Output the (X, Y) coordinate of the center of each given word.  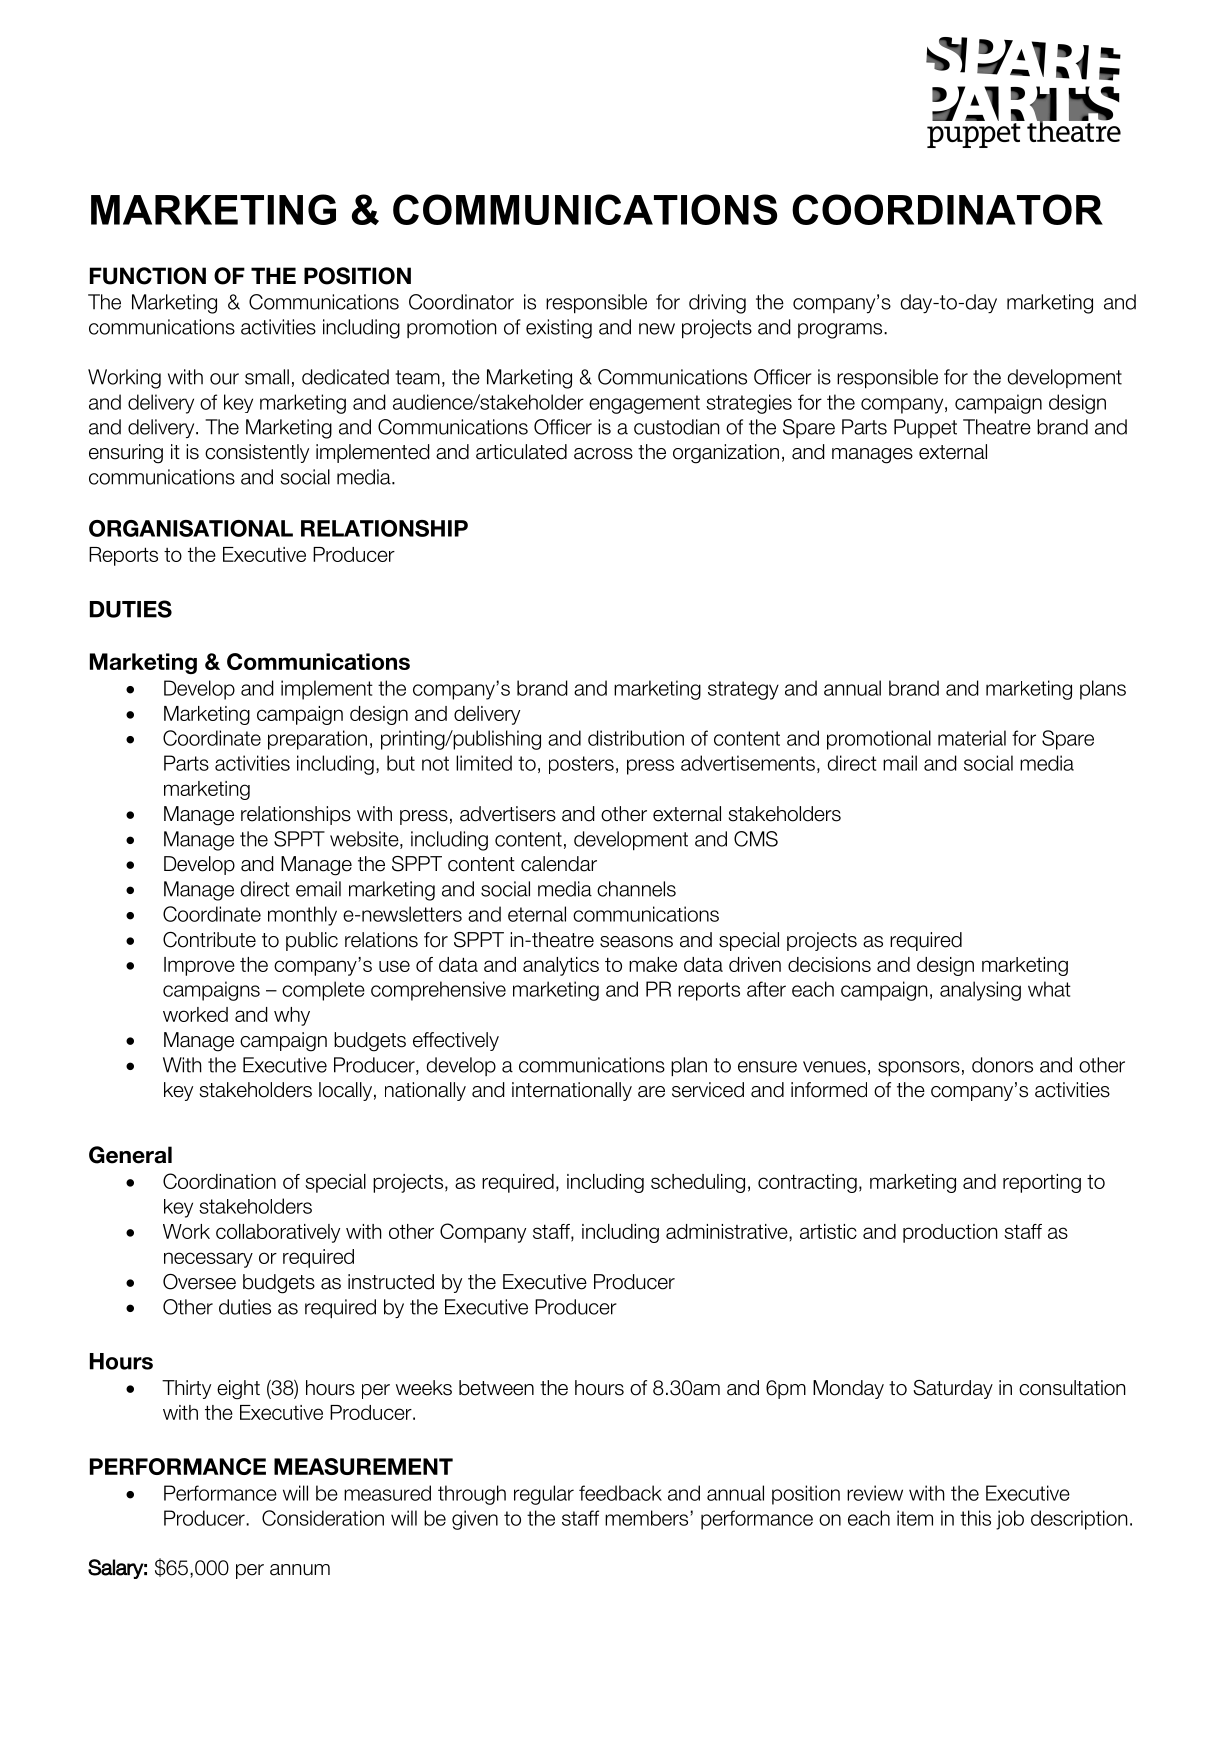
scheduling (698, 1183)
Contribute (209, 940)
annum (300, 1570)
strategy (743, 690)
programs (841, 331)
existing (559, 329)
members (646, 1518)
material (972, 738)
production (950, 1233)
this (975, 1518)
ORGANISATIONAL (191, 528)
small (267, 377)
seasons (636, 942)
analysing (980, 991)
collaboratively (278, 1233)
